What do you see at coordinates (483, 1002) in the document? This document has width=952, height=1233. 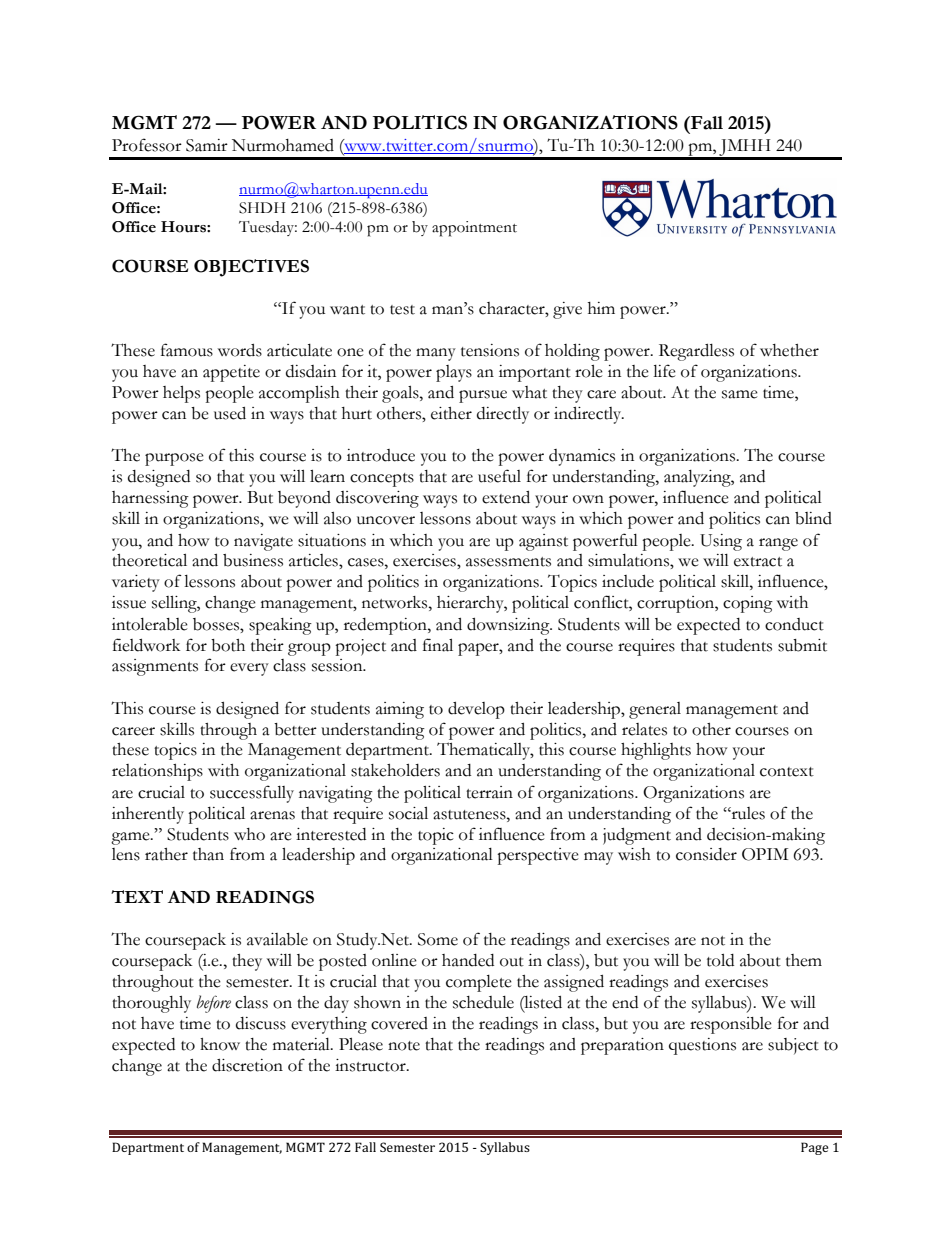 I see `schedule` at bounding box center [483, 1002].
